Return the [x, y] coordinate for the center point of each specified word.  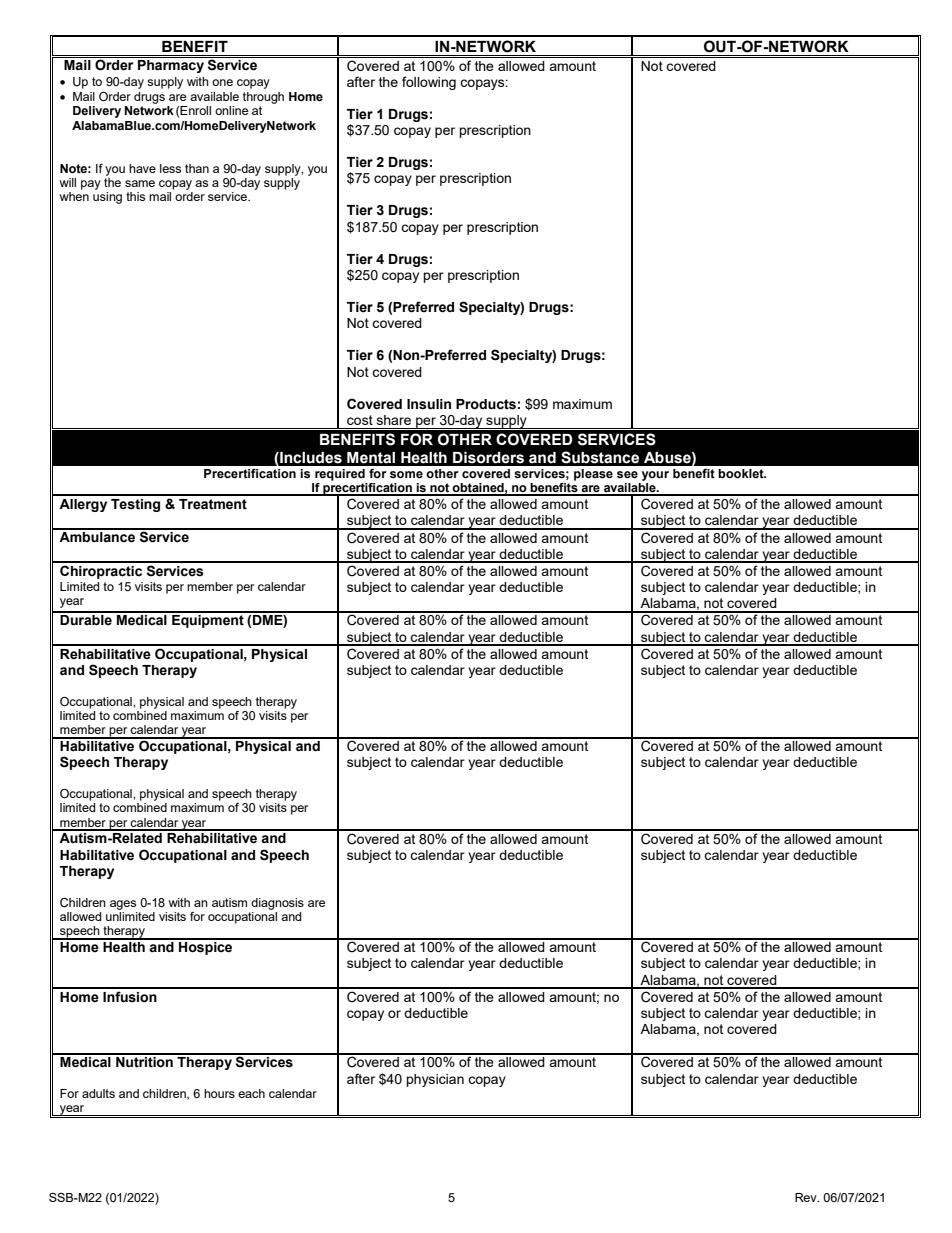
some [406, 475]
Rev [807, 1197]
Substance [600, 457]
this [135, 196]
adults [98, 1093]
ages [123, 905]
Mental [371, 458]
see [627, 475]
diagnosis [277, 904]
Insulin [429, 404]
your [655, 476]
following [429, 83]
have [142, 168]
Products [486, 404]
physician [435, 1080]
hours [219, 1093]
